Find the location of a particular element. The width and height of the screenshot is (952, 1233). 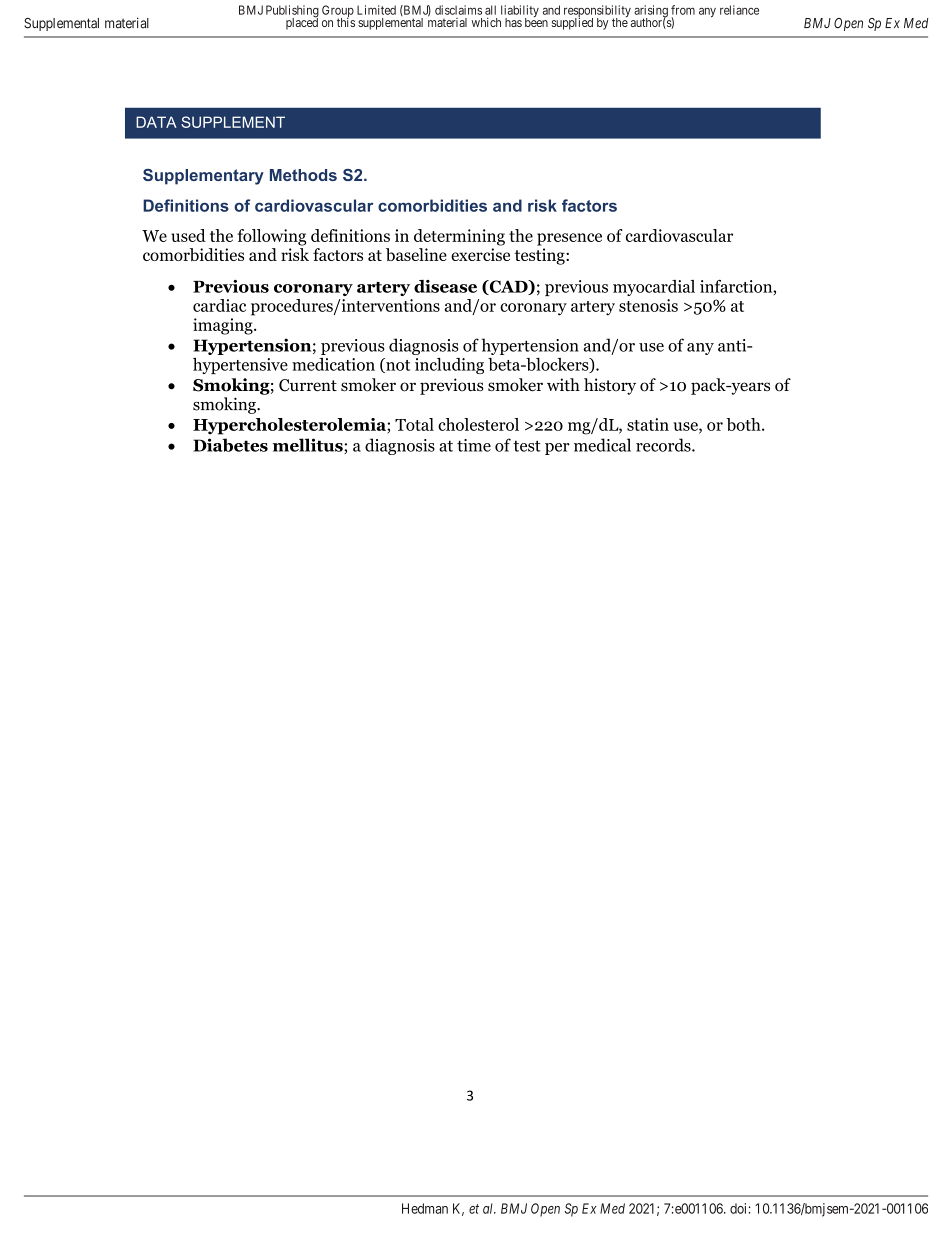

Hedman is located at coordinates (425, 1208).
